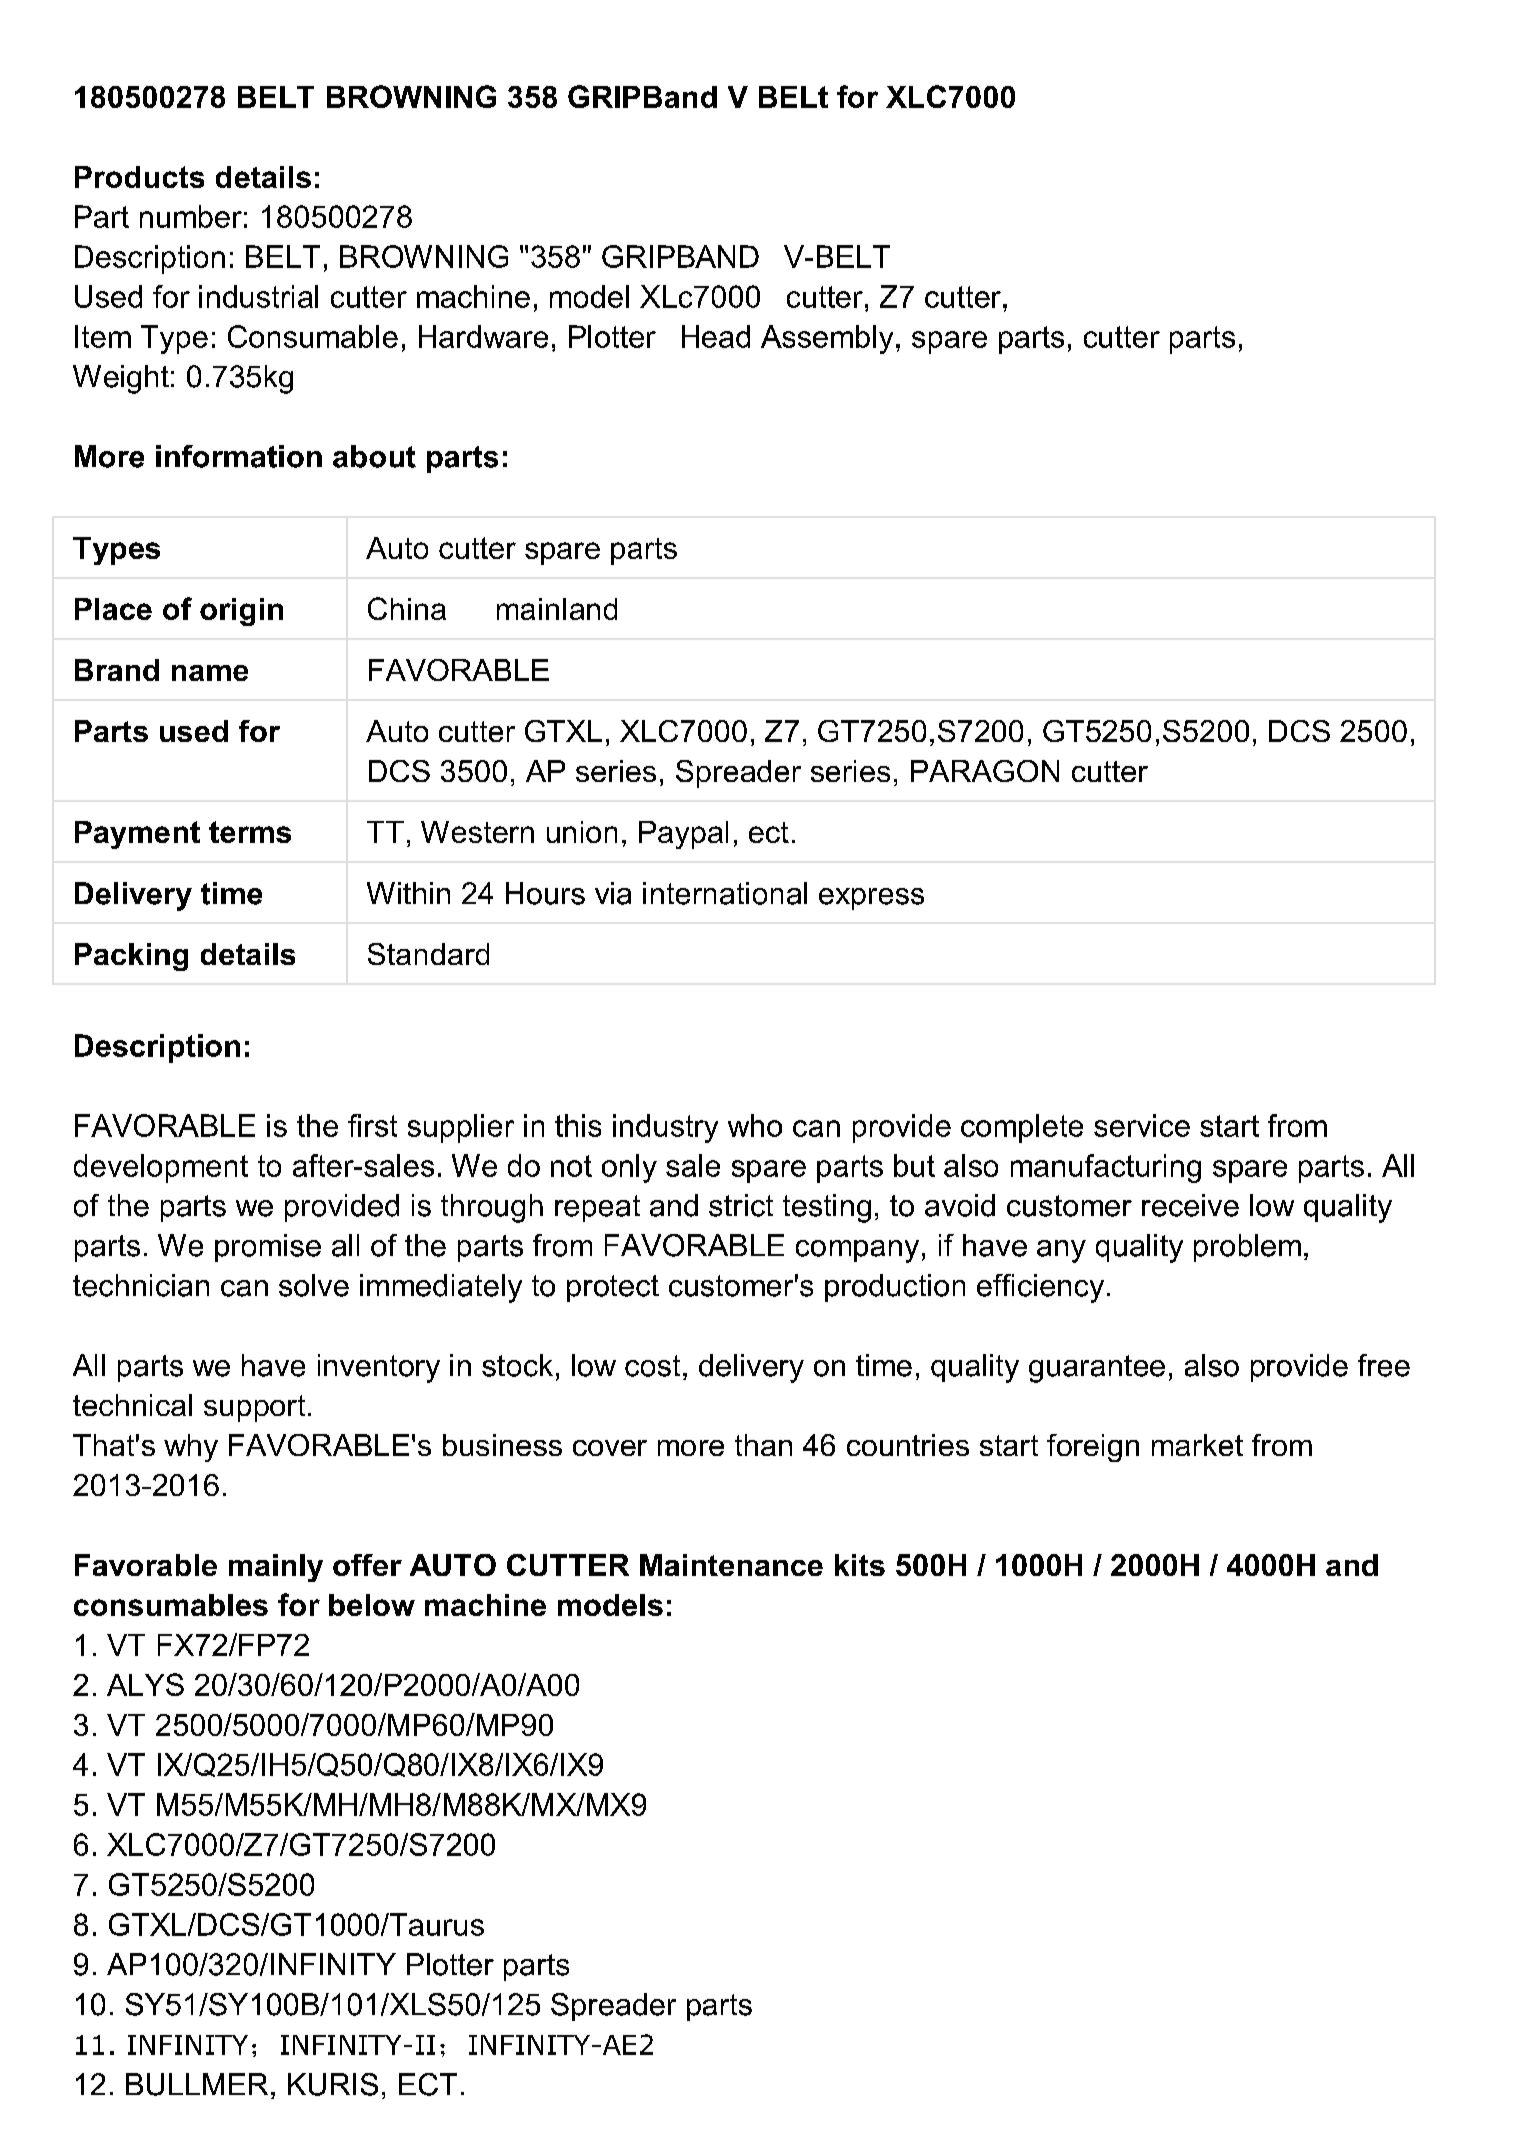 The image size is (1524, 2156). Describe the element at coordinates (314, 1285) in the document. I see `solve` at that location.
